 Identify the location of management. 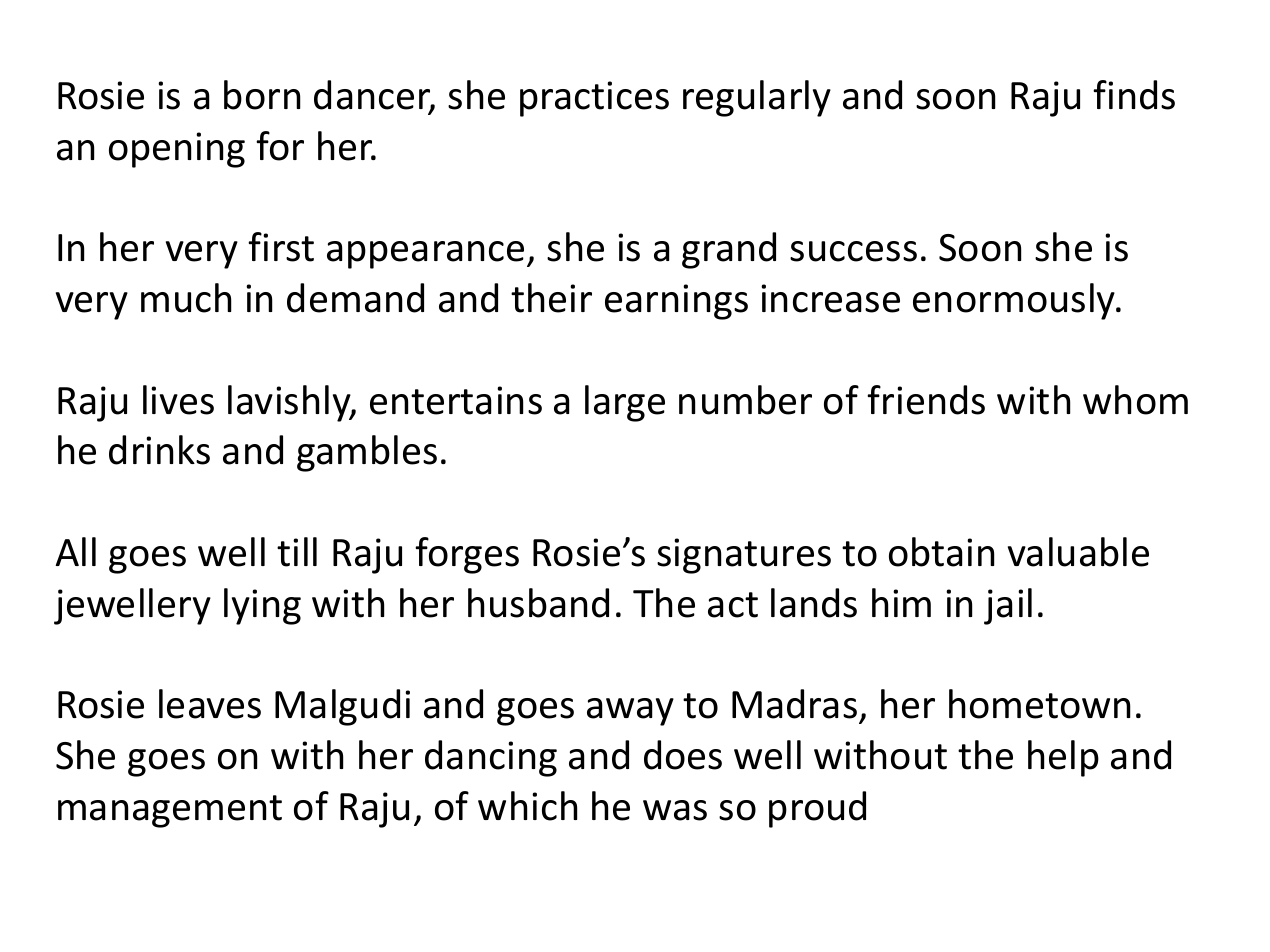
(170, 811).
